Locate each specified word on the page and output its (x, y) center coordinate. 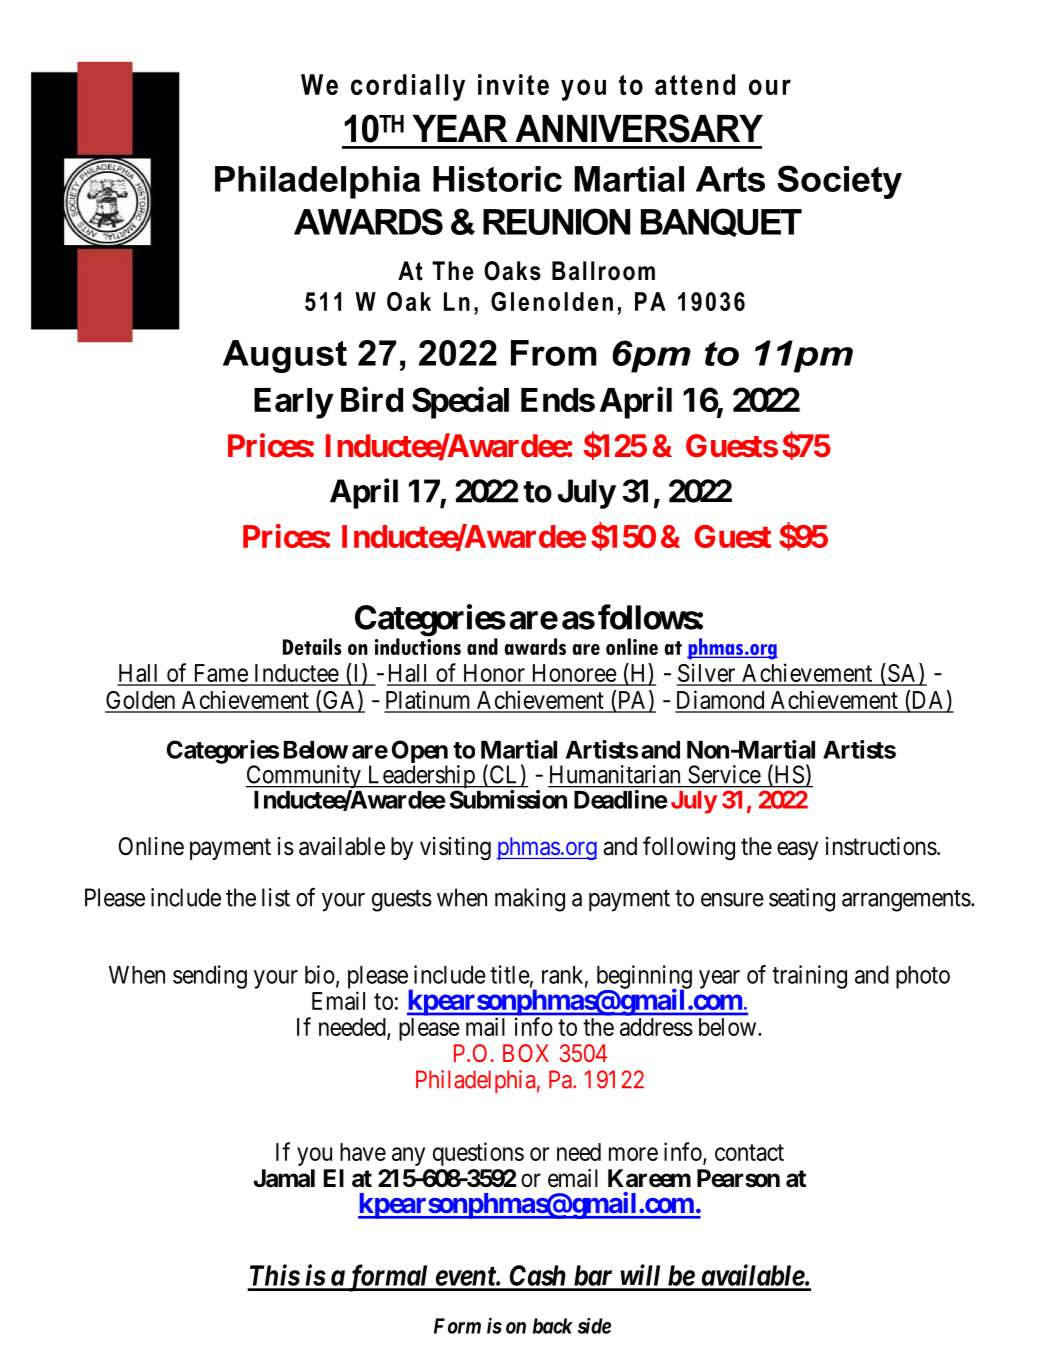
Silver (707, 674)
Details (312, 646)
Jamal (284, 1178)
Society (839, 182)
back (553, 1326)
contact (749, 1152)
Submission (508, 799)
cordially (408, 87)
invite (513, 84)
